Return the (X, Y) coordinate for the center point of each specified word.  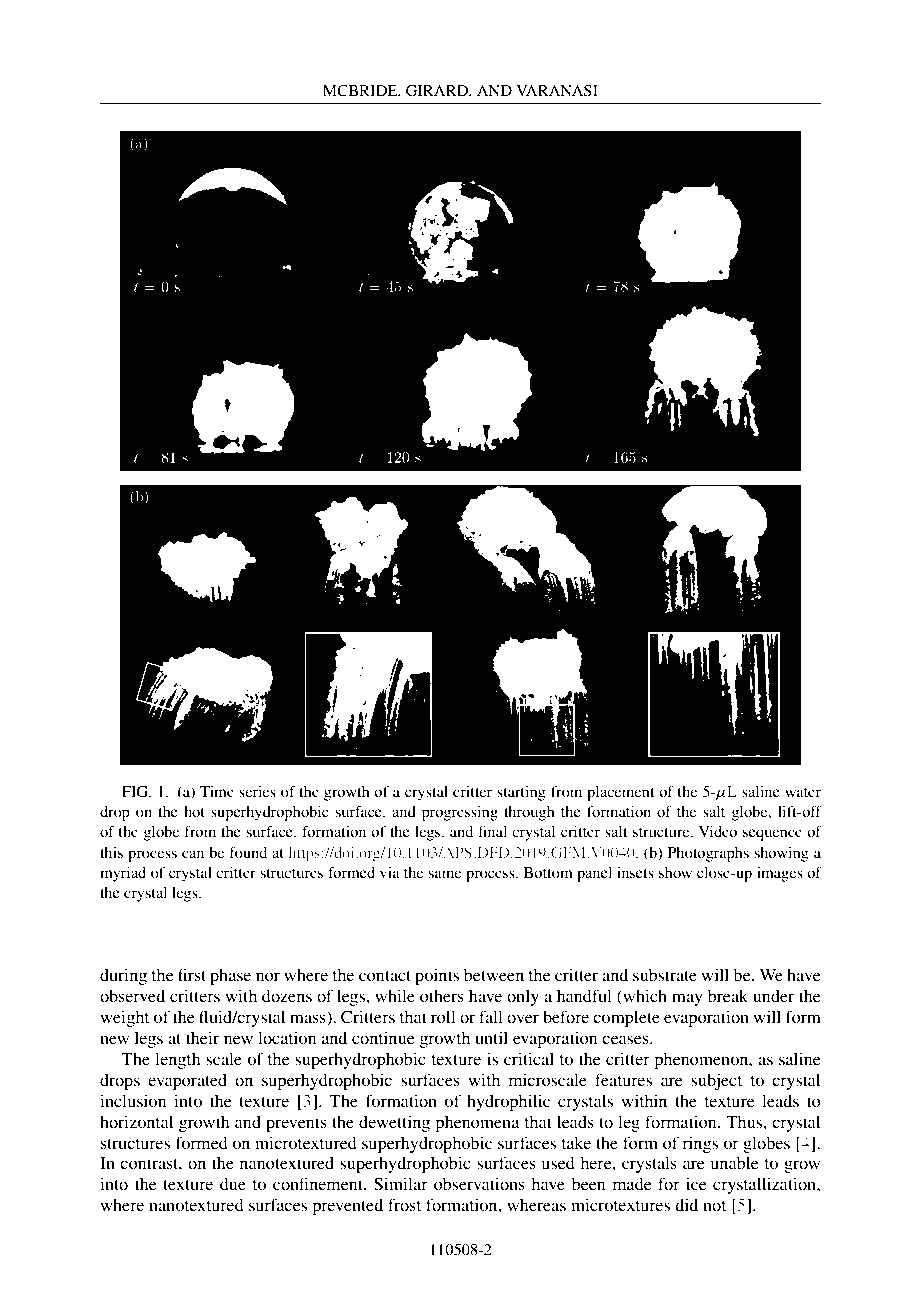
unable (735, 1162)
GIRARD (438, 91)
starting (521, 793)
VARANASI (557, 91)
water (803, 792)
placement (621, 793)
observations (479, 1183)
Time (217, 791)
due (233, 1183)
